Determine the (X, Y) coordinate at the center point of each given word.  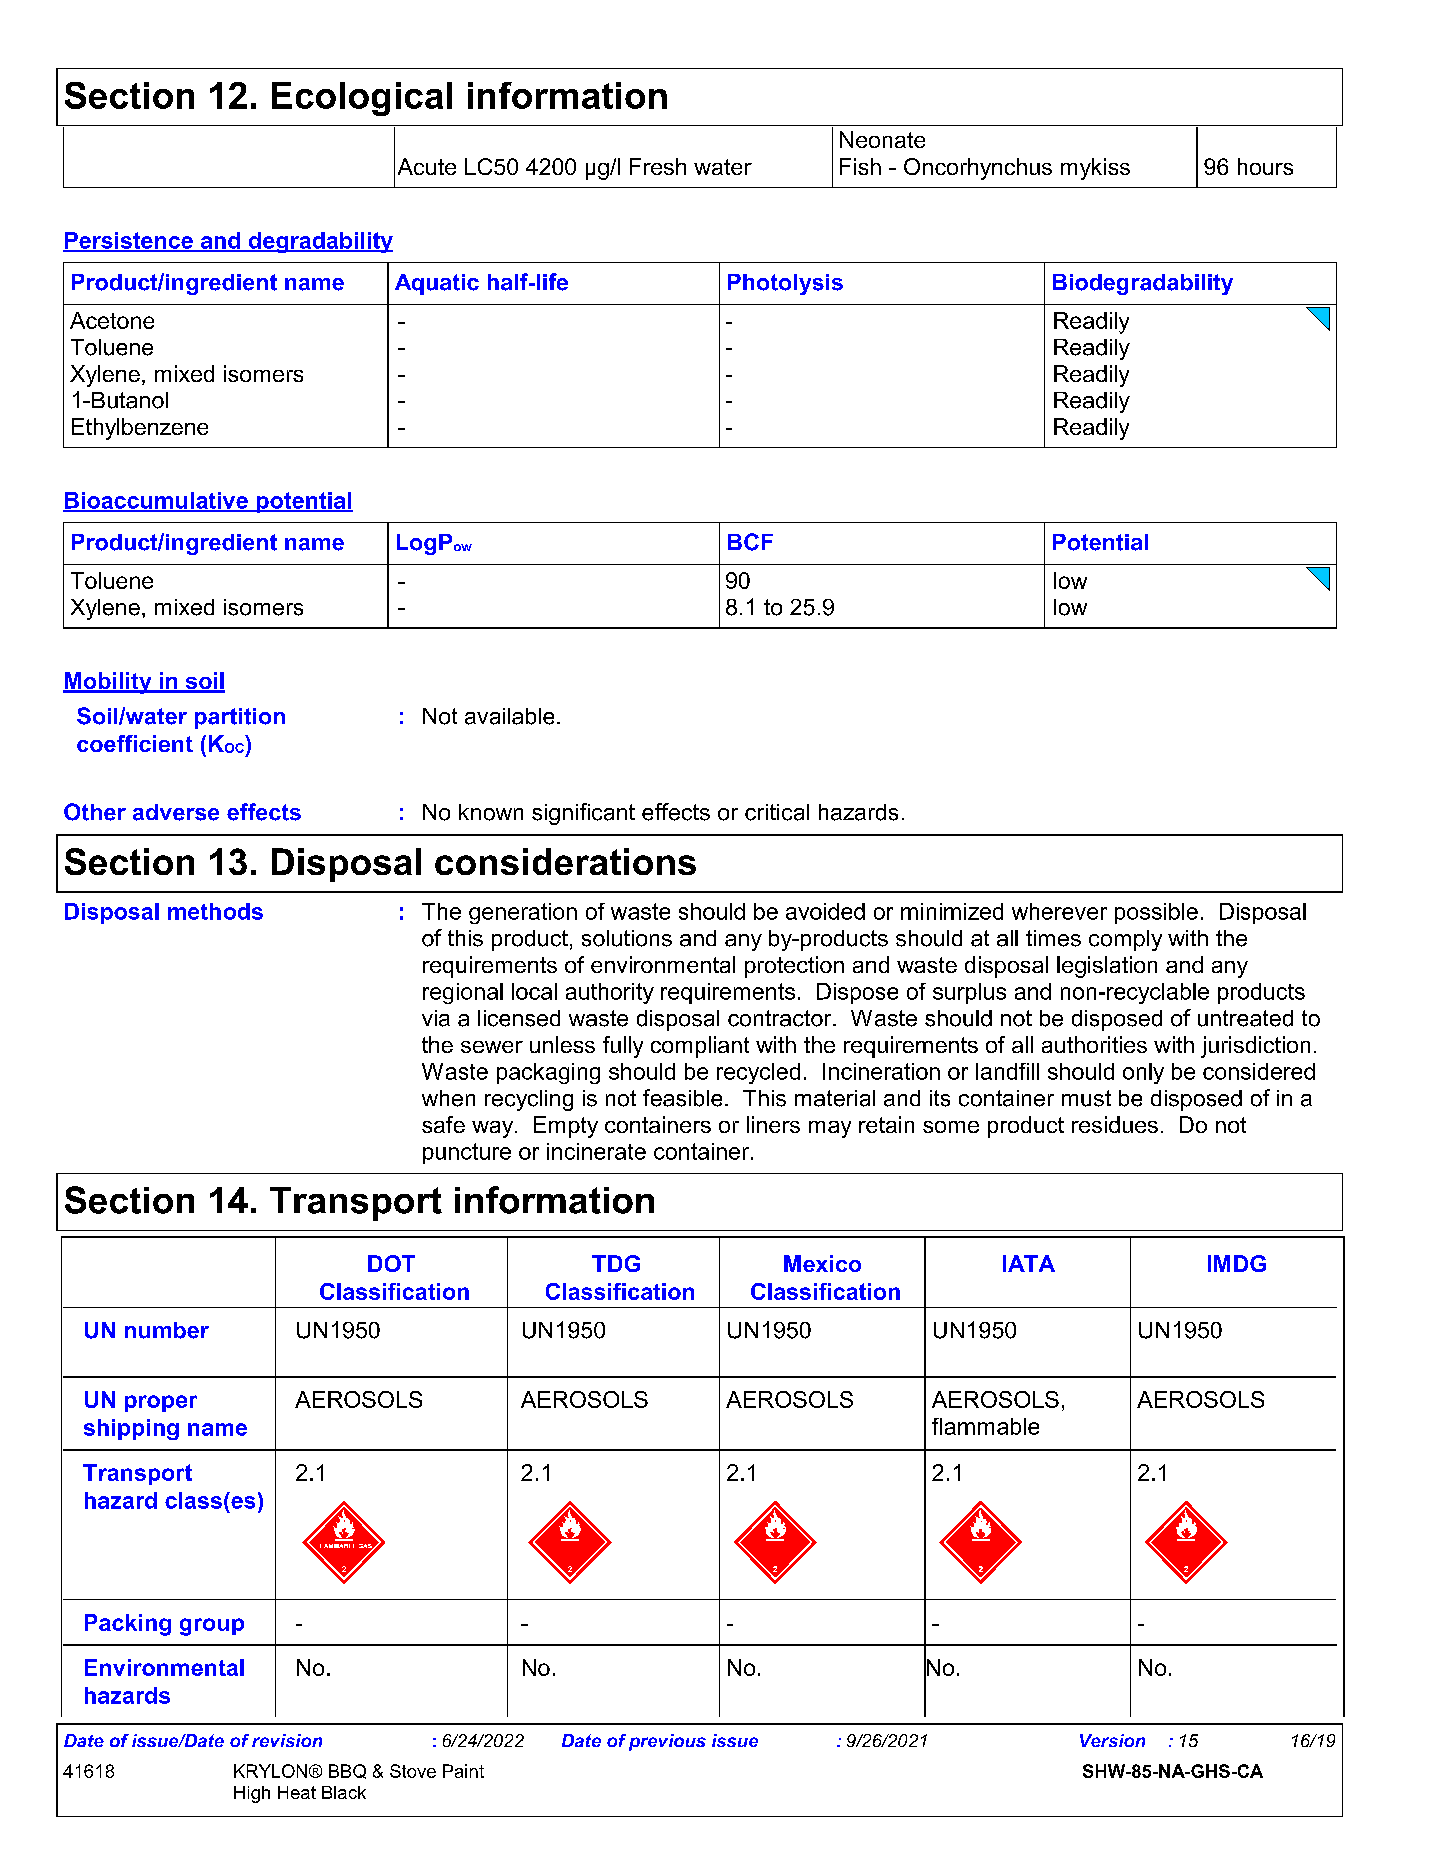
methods (215, 911)
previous (667, 1742)
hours (1265, 166)
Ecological (362, 99)
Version (1112, 1740)
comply (1125, 940)
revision (287, 1740)
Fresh (658, 166)
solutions (627, 938)
